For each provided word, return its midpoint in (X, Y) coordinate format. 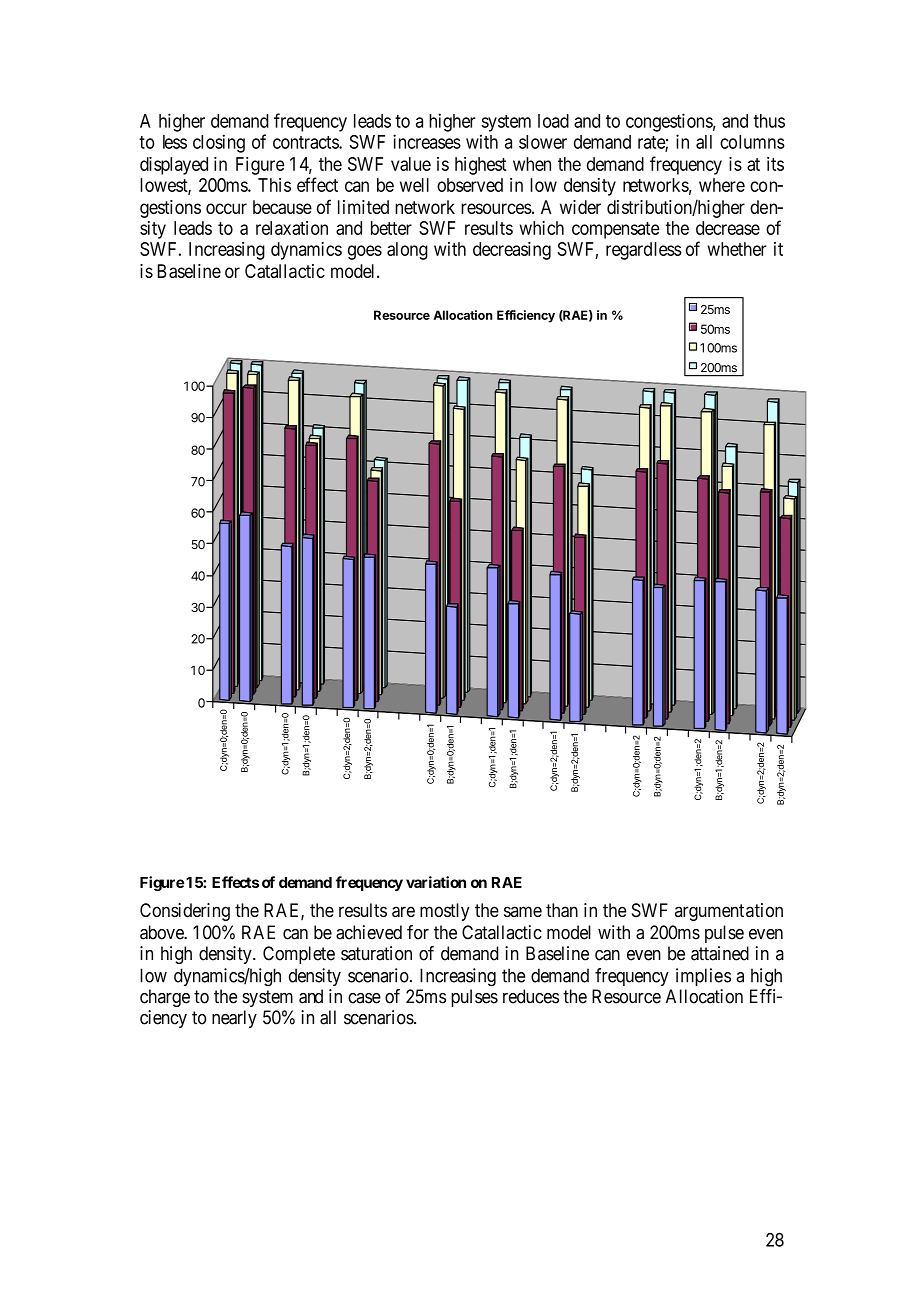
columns (752, 142)
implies (703, 977)
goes (365, 252)
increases (427, 141)
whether (737, 249)
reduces (531, 996)
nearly (234, 1019)
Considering (185, 912)
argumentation (729, 912)
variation (436, 882)
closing (219, 143)
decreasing (512, 251)
